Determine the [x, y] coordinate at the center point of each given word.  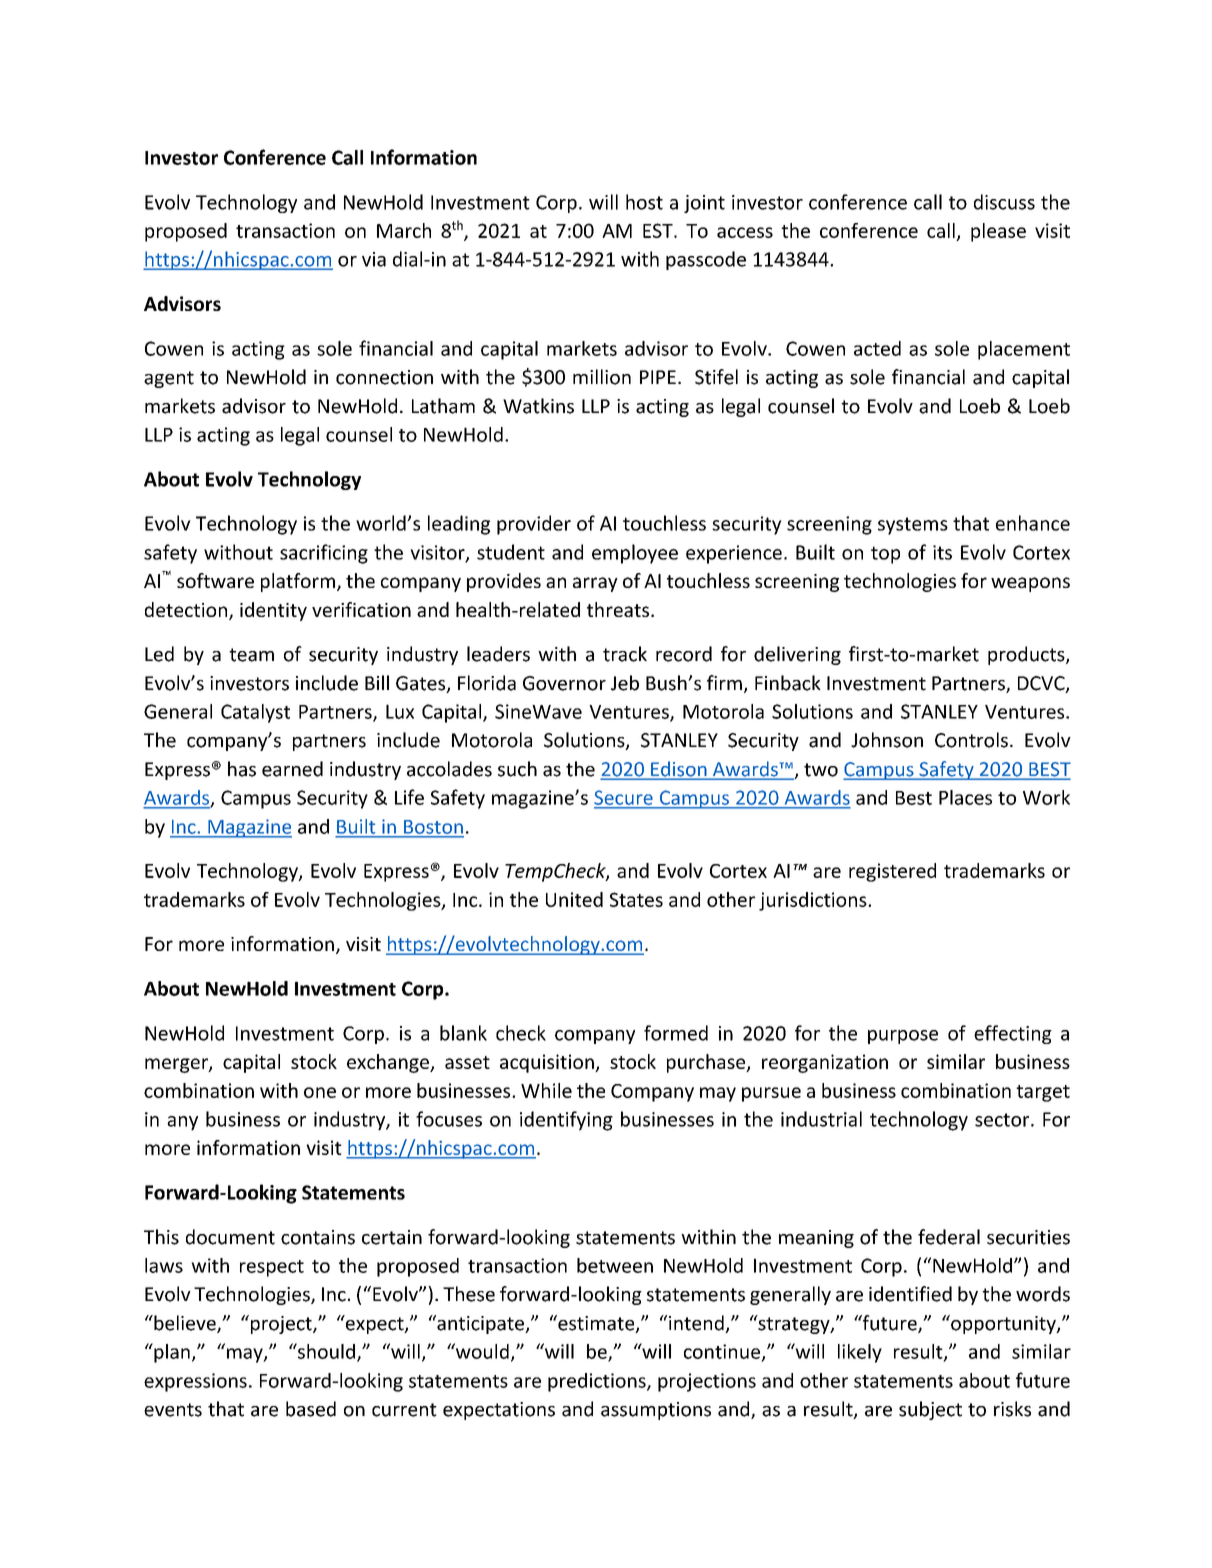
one [320, 1092]
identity [273, 611]
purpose [903, 1037]
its [942, 552]
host [644, 202]
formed [676, 1033]
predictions [598, 1382]
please [998, 232]
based [311, 1409]
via [374, 259]
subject [930, 1410]
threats [619, 609]
